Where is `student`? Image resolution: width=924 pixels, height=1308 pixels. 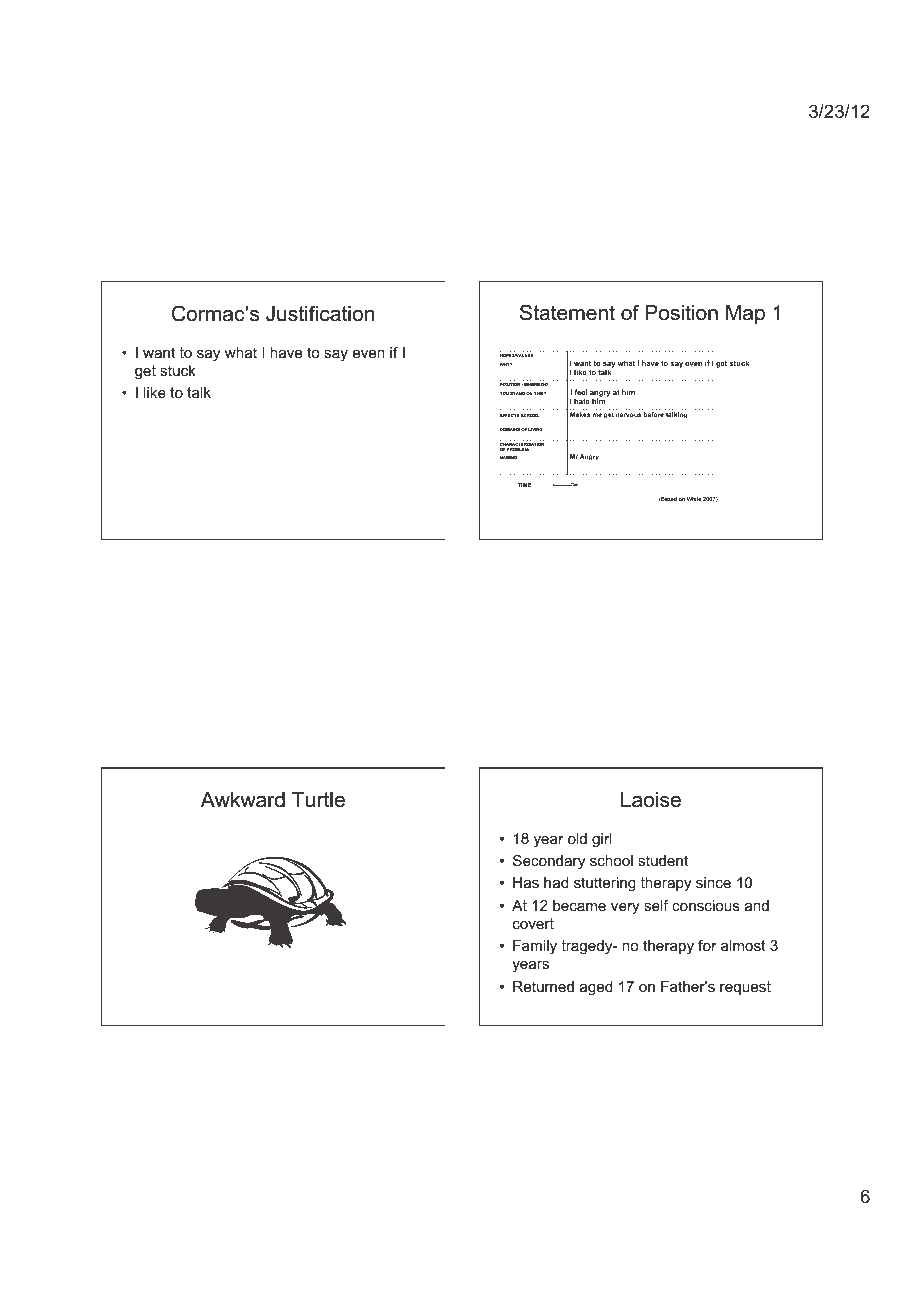 student is located at coordinates (663, 860).
